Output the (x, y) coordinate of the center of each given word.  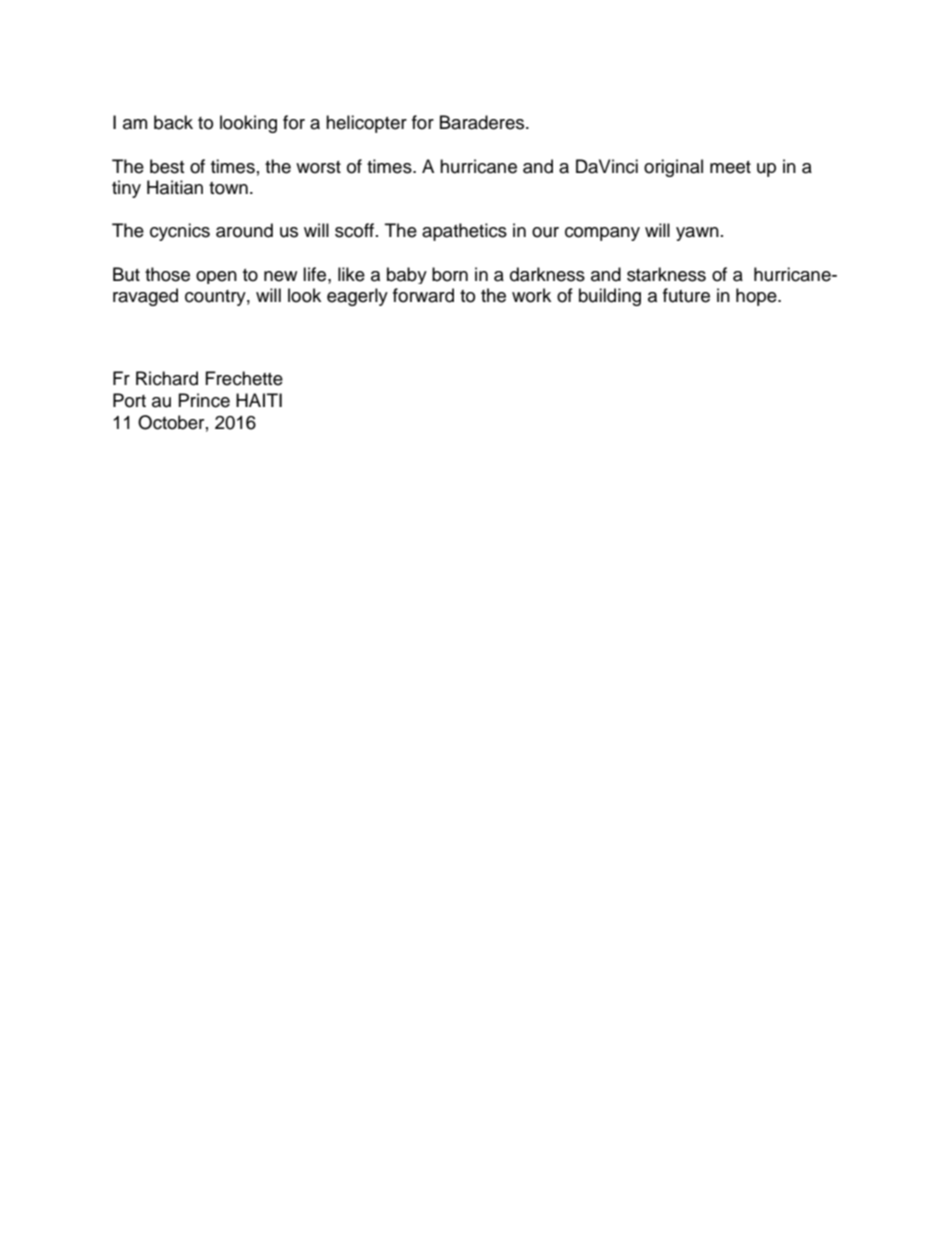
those (167, 274)
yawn (697, 234)
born (450, 274)
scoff (356, 230)
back (173, 122)
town (228, 188)
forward (423, 295)
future (686, 295)
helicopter (366, 124)
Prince (204, 400)
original (673, 168)
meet (730, 167)
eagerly (357, 297)
